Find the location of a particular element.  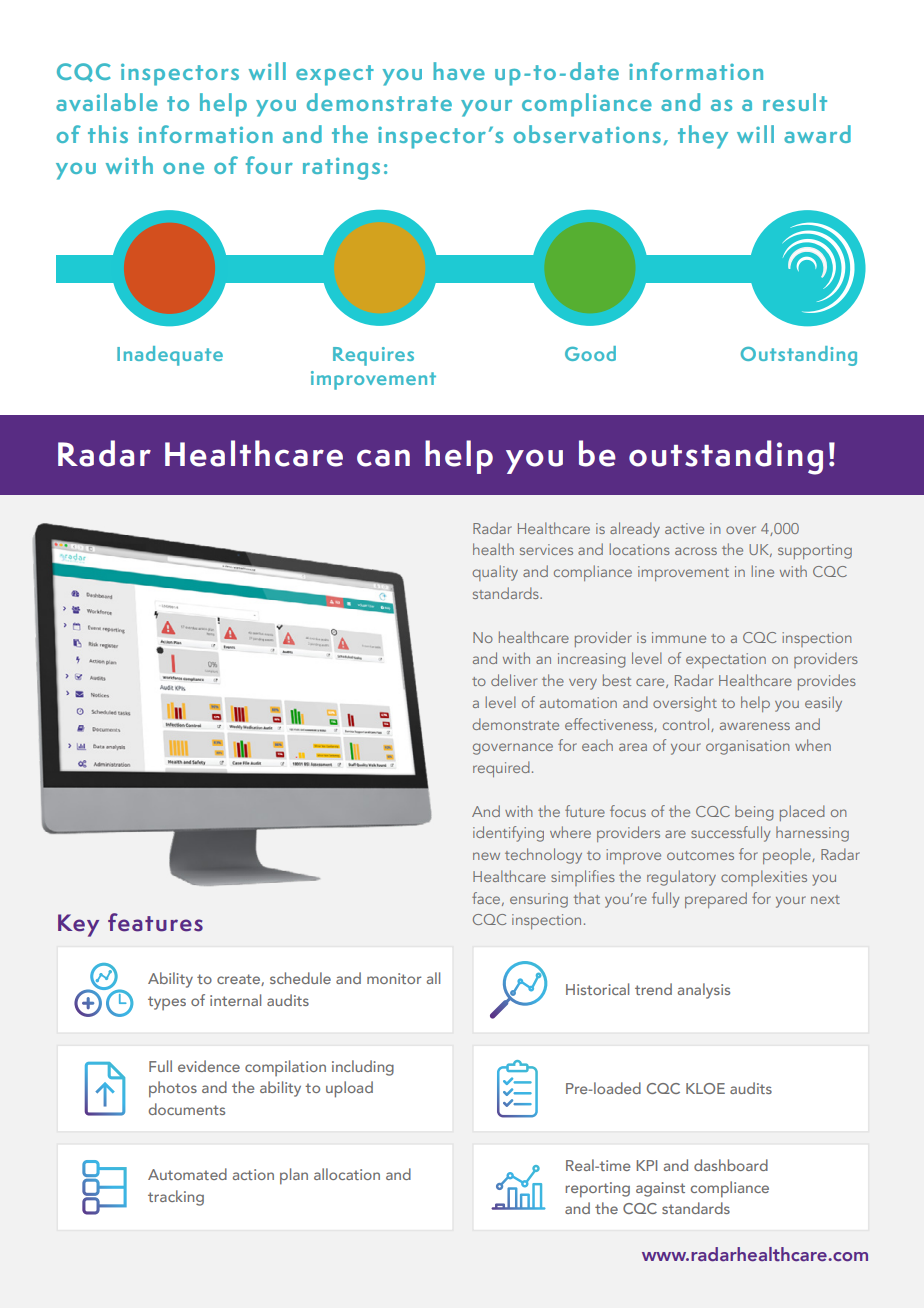

across is located at coordinates (696, 551).
